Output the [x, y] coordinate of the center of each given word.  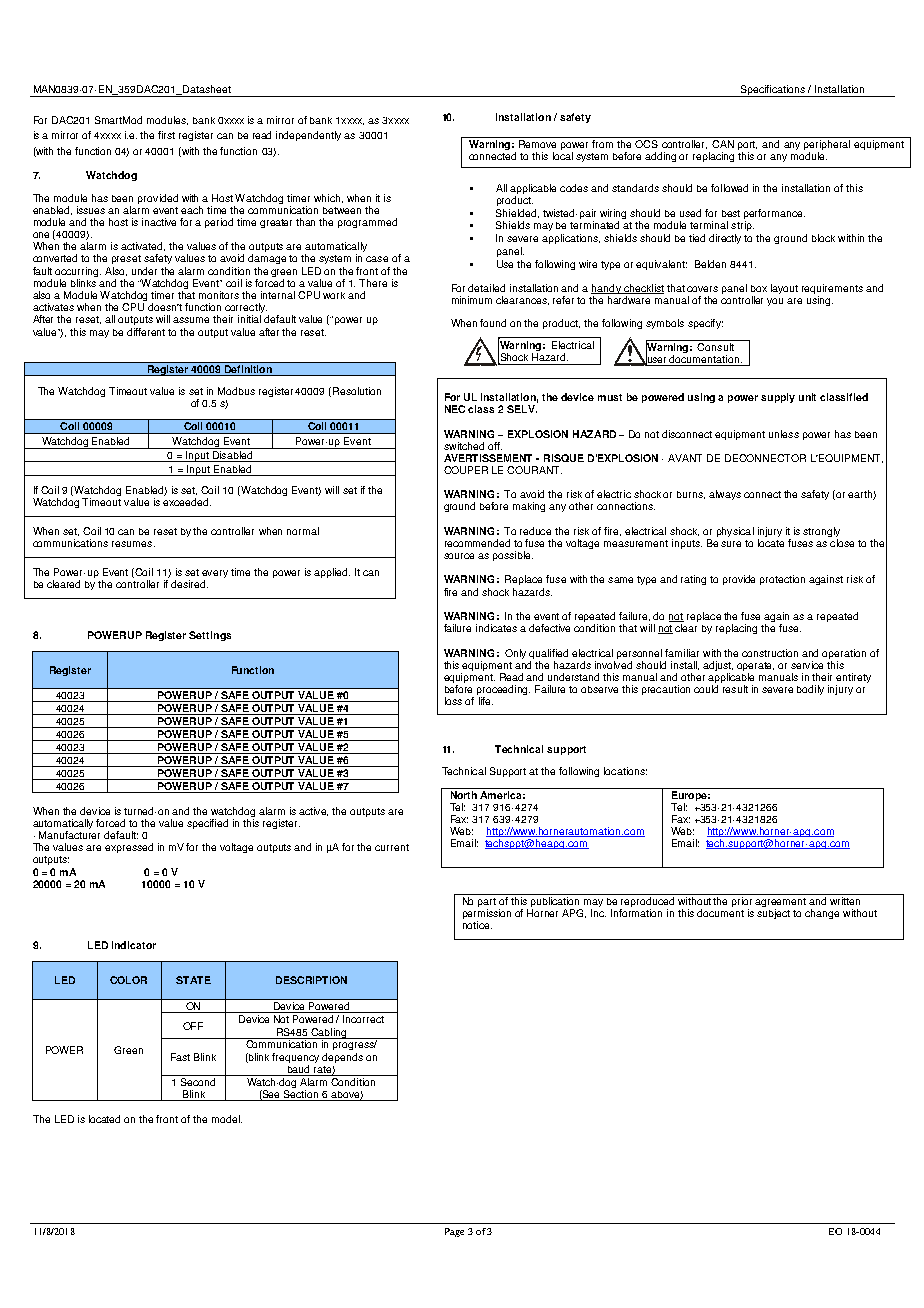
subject [773, 914]
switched [464, 446]
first [166, 135]
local [563, 156]
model [227, 1119]
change [822, 914]
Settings [210, 636]
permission [487, 915]
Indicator [134, 945]
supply [778, 398]
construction [770, 653]
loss [453, 701]
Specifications [772, 91]
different [146, 332]
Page [454, 1232]
